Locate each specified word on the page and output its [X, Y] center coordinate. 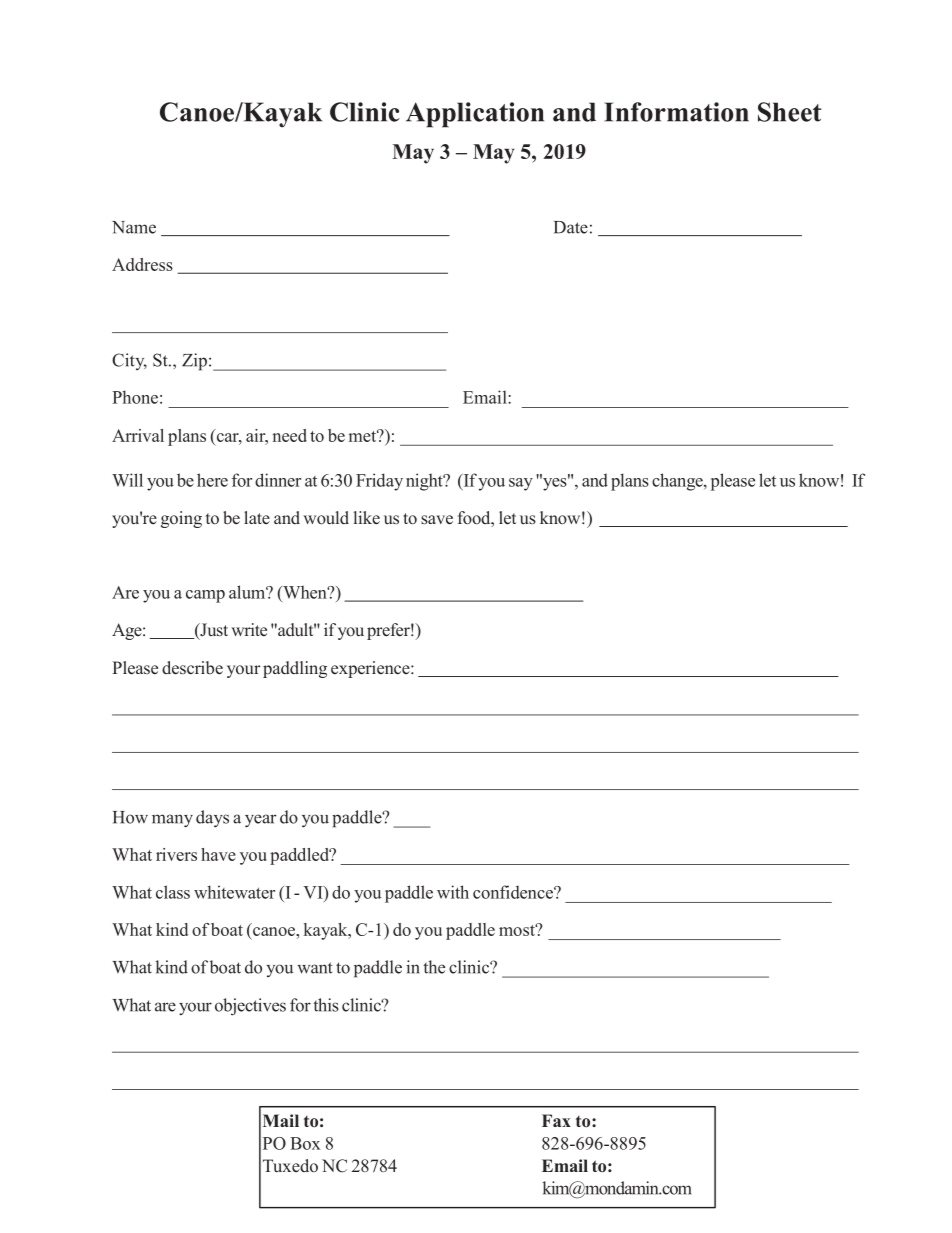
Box [305, 1143]
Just [213, 631]
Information [676, 112]
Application [475, 115]
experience [371, 669]
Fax [556, 1120]
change [678, 482]
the [434, 967]
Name [134, 227]
